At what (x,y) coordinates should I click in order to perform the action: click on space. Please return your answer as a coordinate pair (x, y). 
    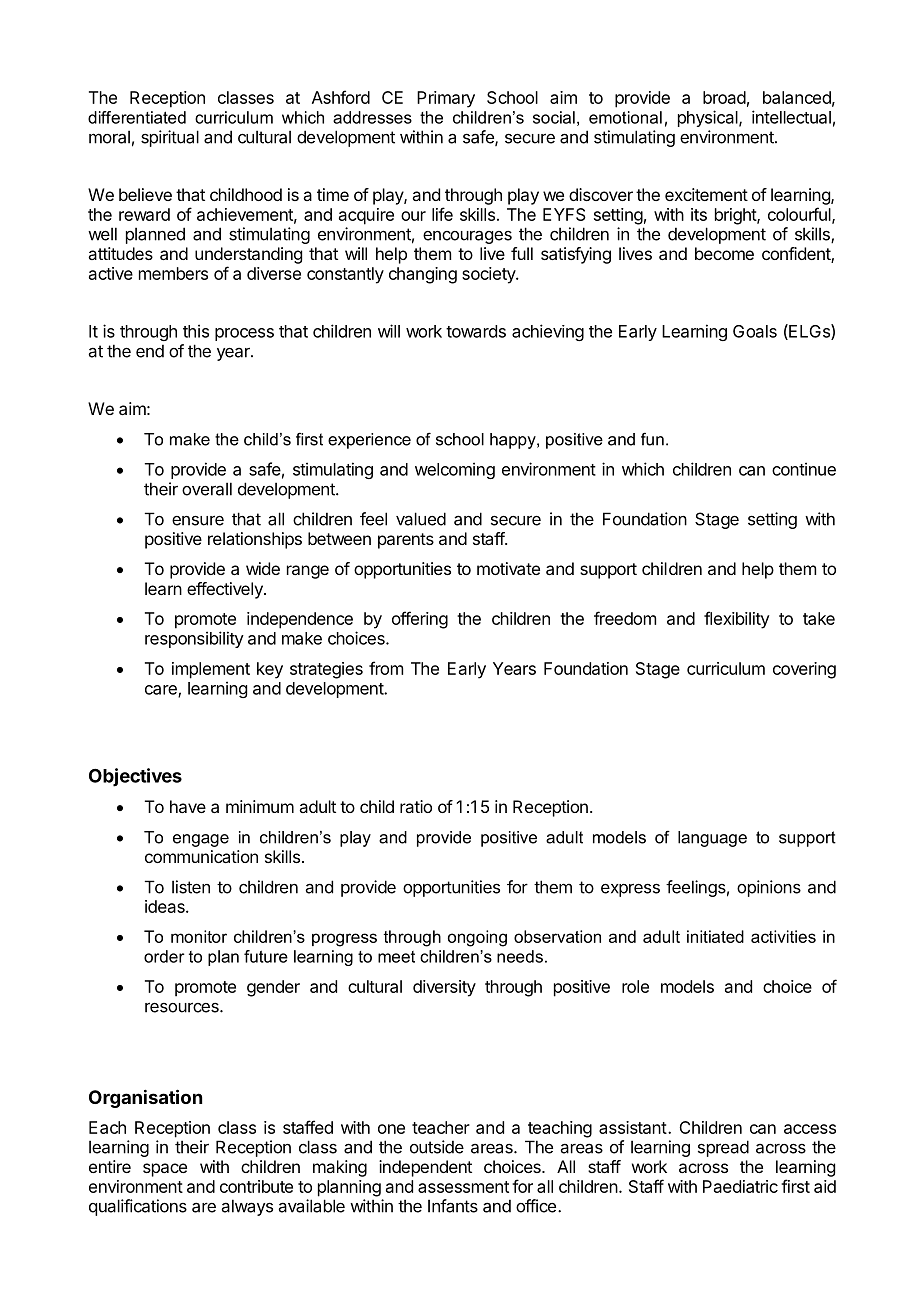
    Looking at the image, I should click on (165, 1170).
